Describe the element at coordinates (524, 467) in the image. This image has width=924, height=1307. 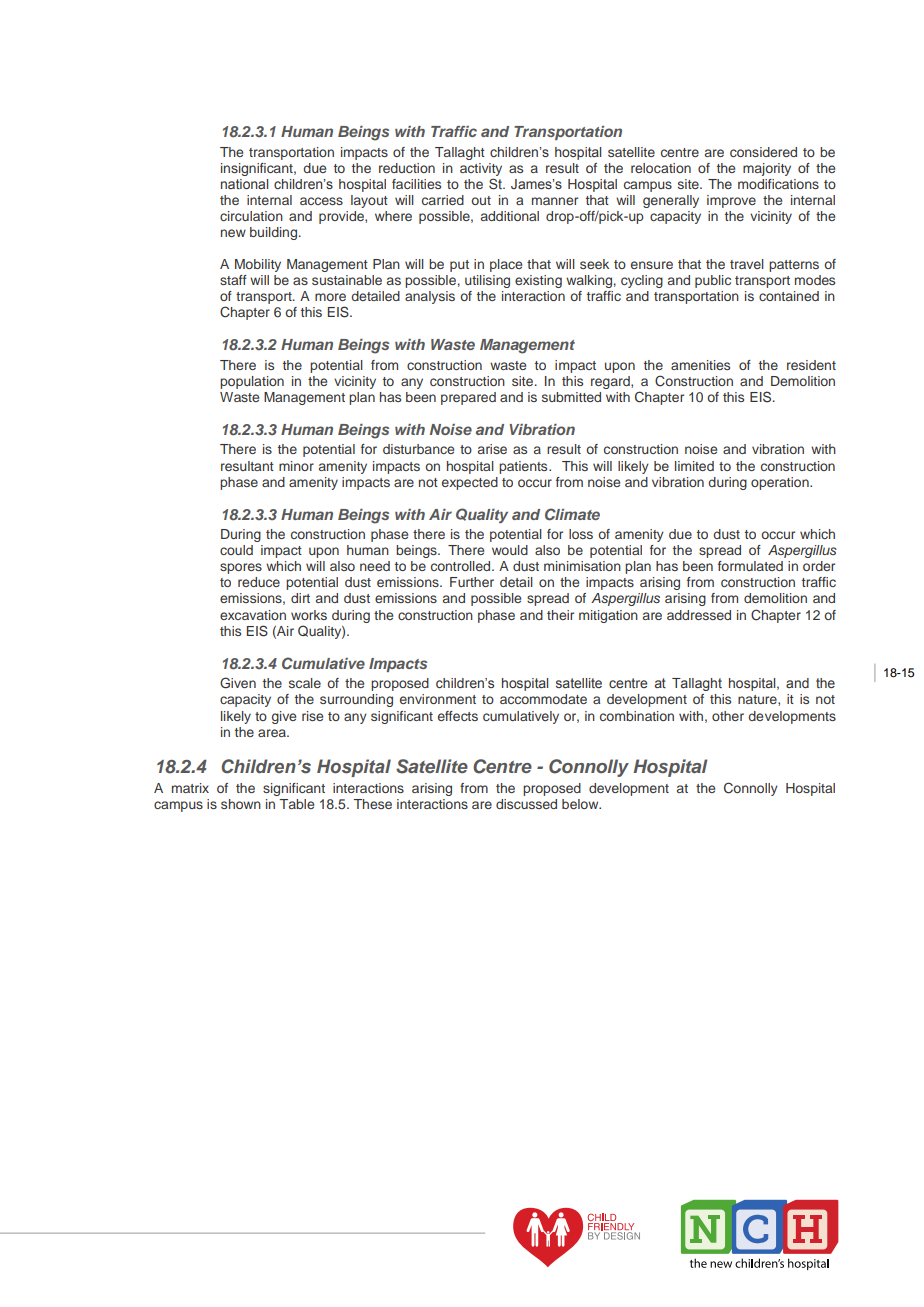
I see `patients` at that location.
